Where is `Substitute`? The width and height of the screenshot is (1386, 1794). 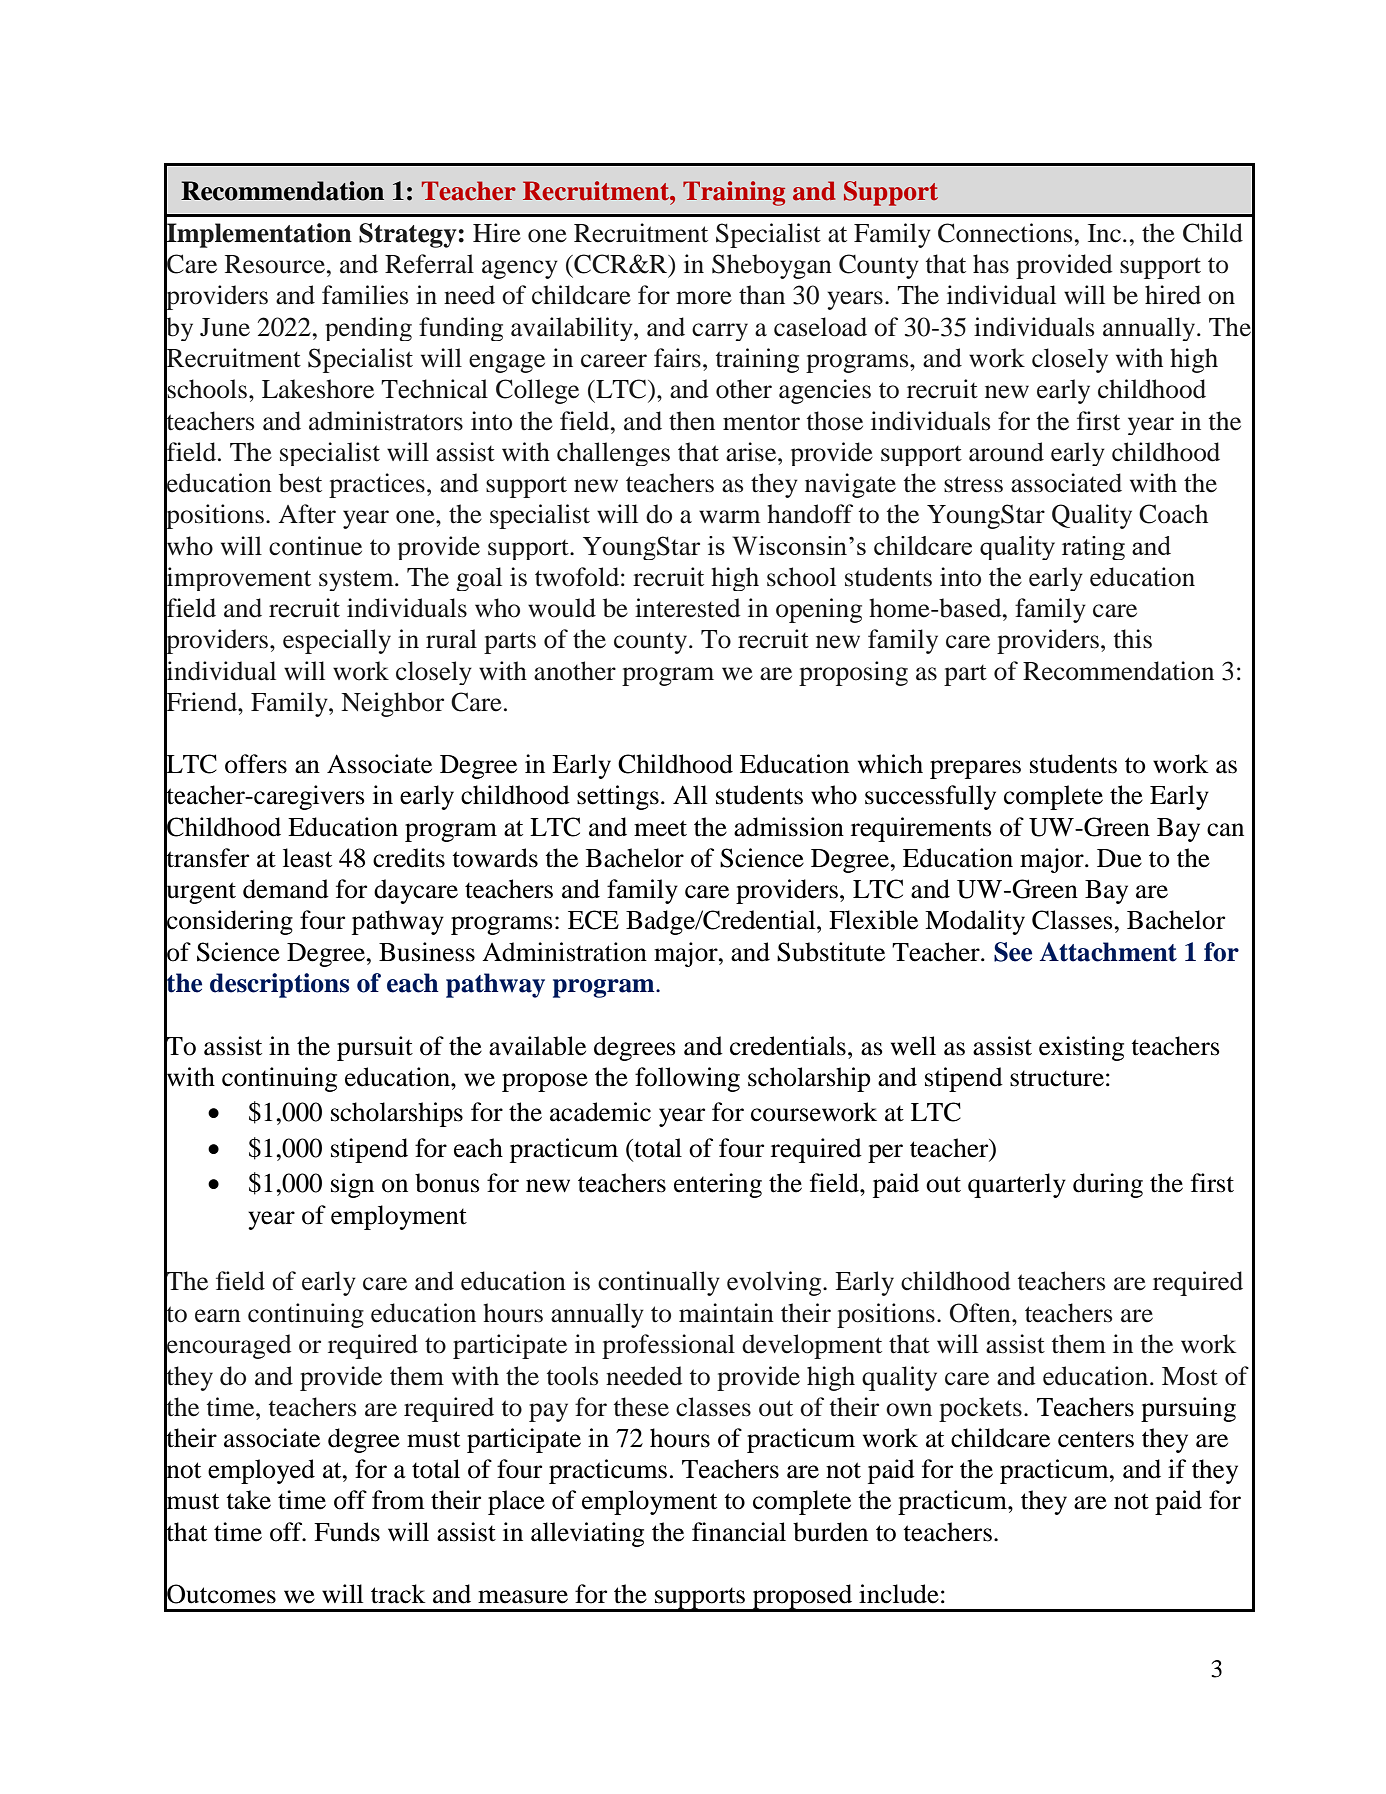 Substitute is located at coordinates (831, 952).
